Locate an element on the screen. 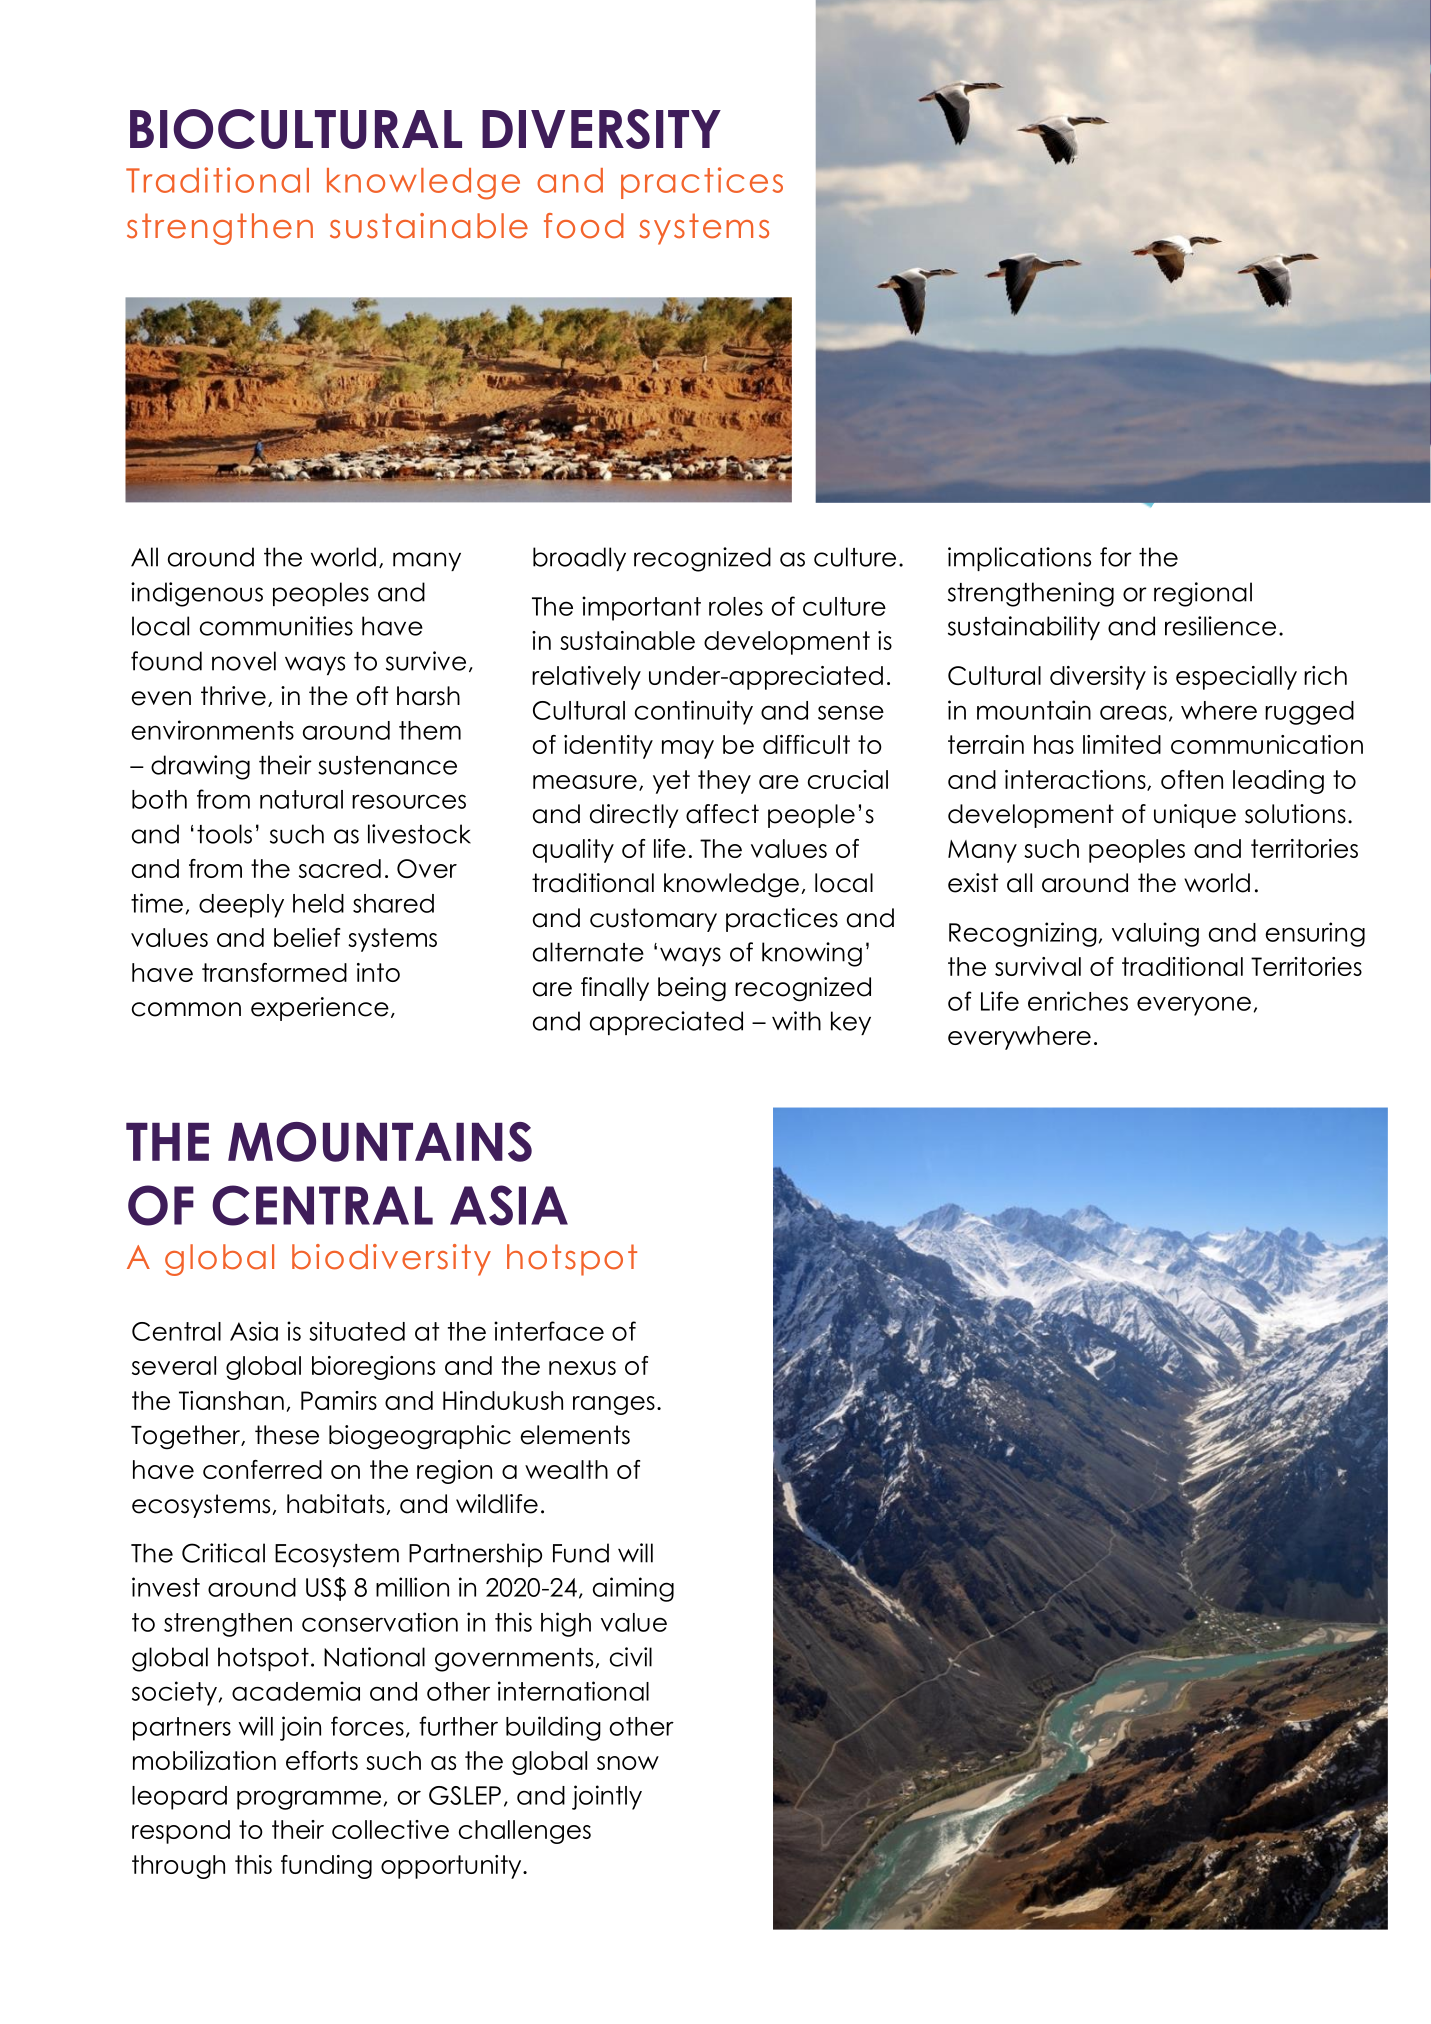  ranges is located at coordinates (614, 1405).
